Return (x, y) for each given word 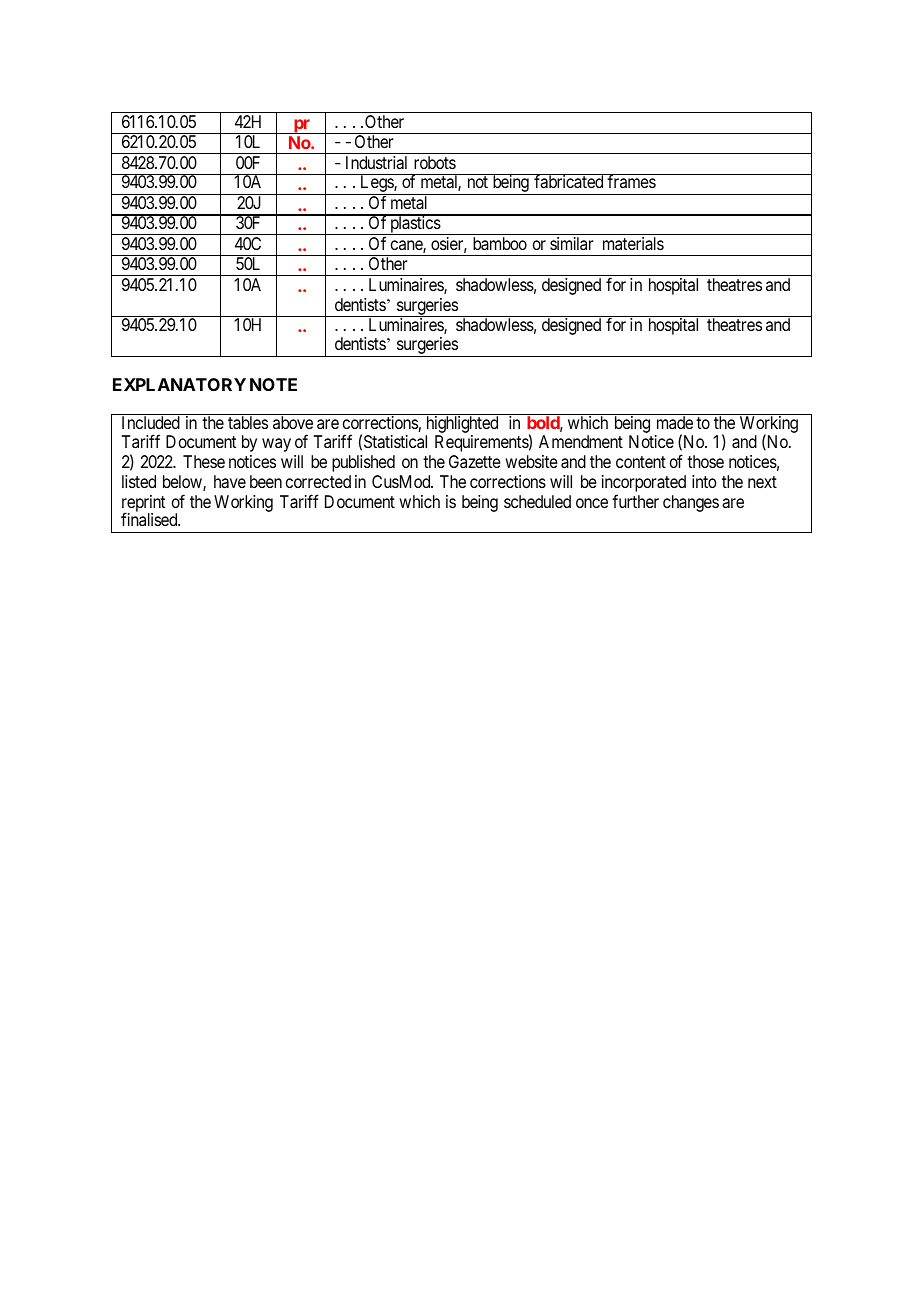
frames (631, 181)
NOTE (273, 384)
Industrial (376, 162)
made (675, 422)
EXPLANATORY (179, 384)
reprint (143, 505)
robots (435, 162)
